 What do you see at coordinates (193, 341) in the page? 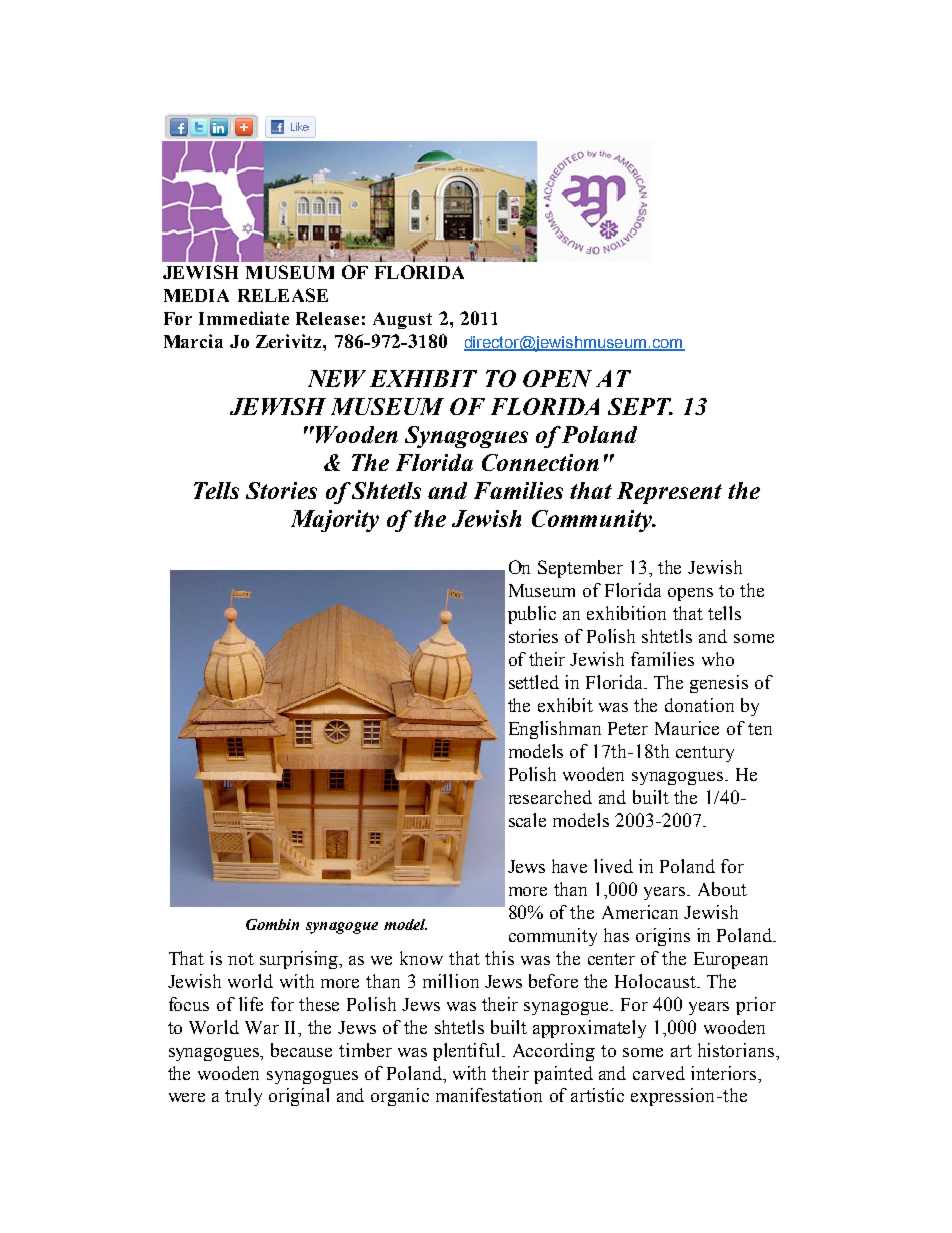
I see `Marcia` at bounding box center [193, 341].
